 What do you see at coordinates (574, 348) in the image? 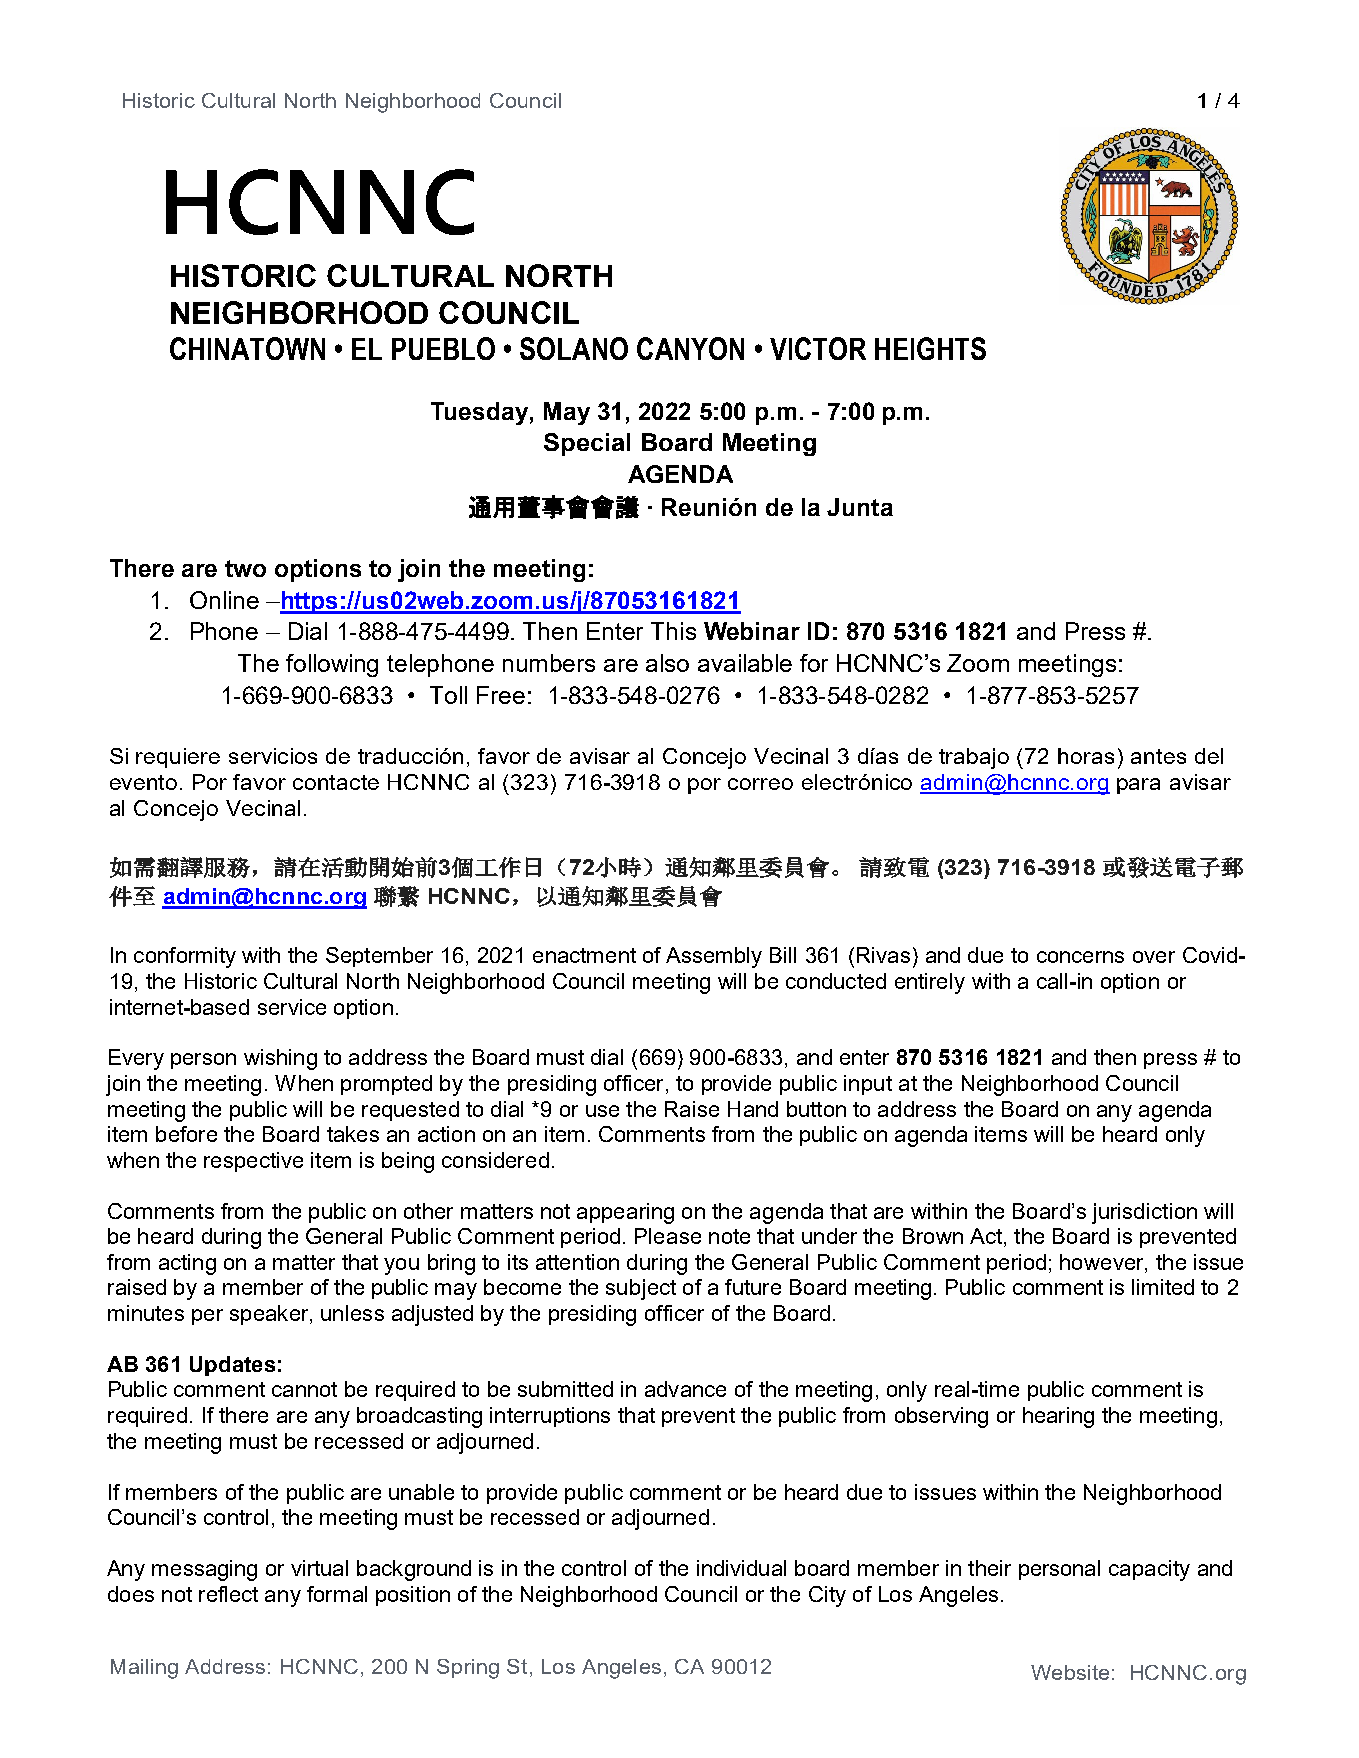
I see `SOLANO` at bounding box center [574, 348].
